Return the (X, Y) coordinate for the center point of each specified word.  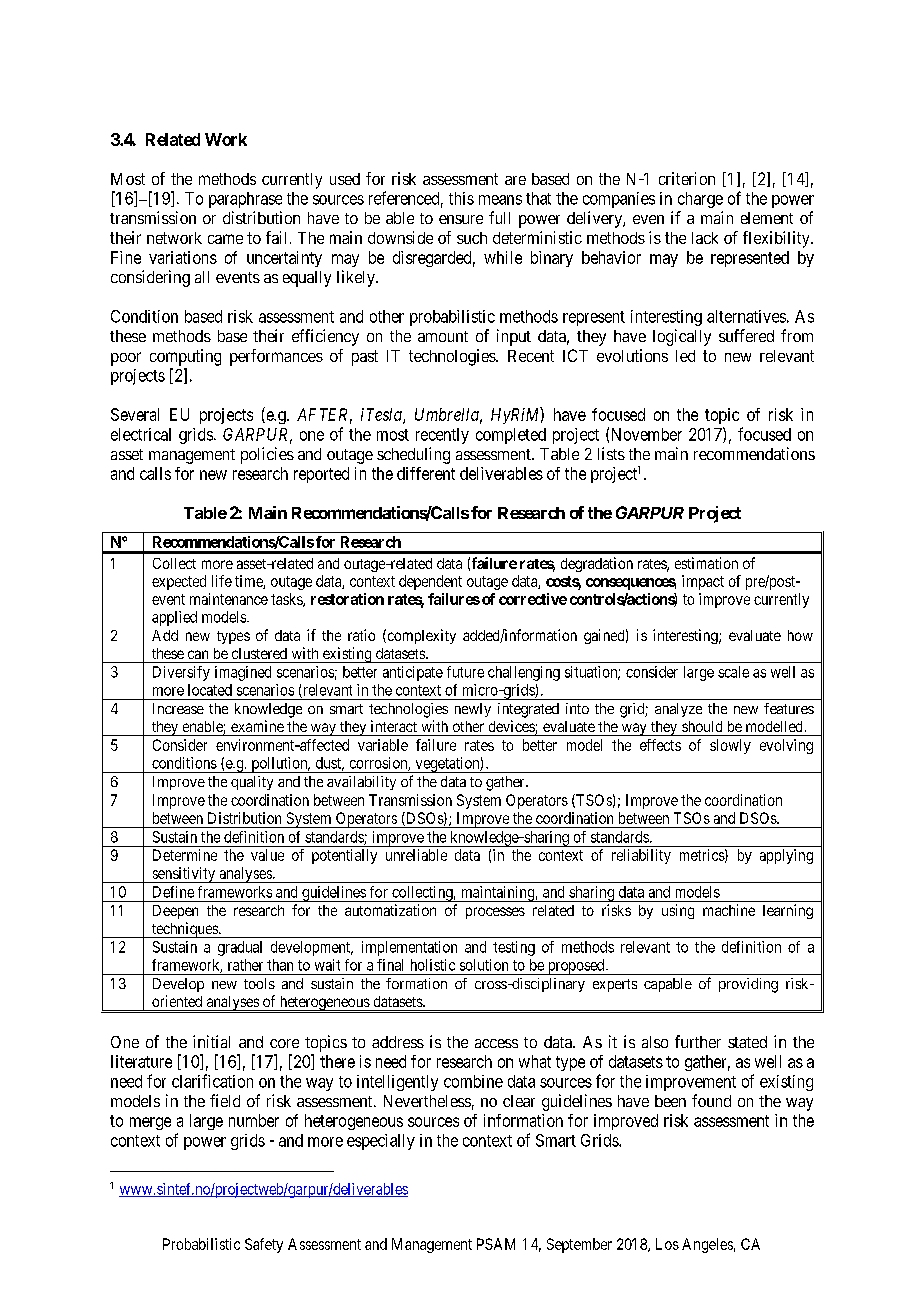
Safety (264, 1245)
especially (381, 1142)
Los (667, 1244)
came (225, 239)
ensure (461, 219)
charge (700, 200)
